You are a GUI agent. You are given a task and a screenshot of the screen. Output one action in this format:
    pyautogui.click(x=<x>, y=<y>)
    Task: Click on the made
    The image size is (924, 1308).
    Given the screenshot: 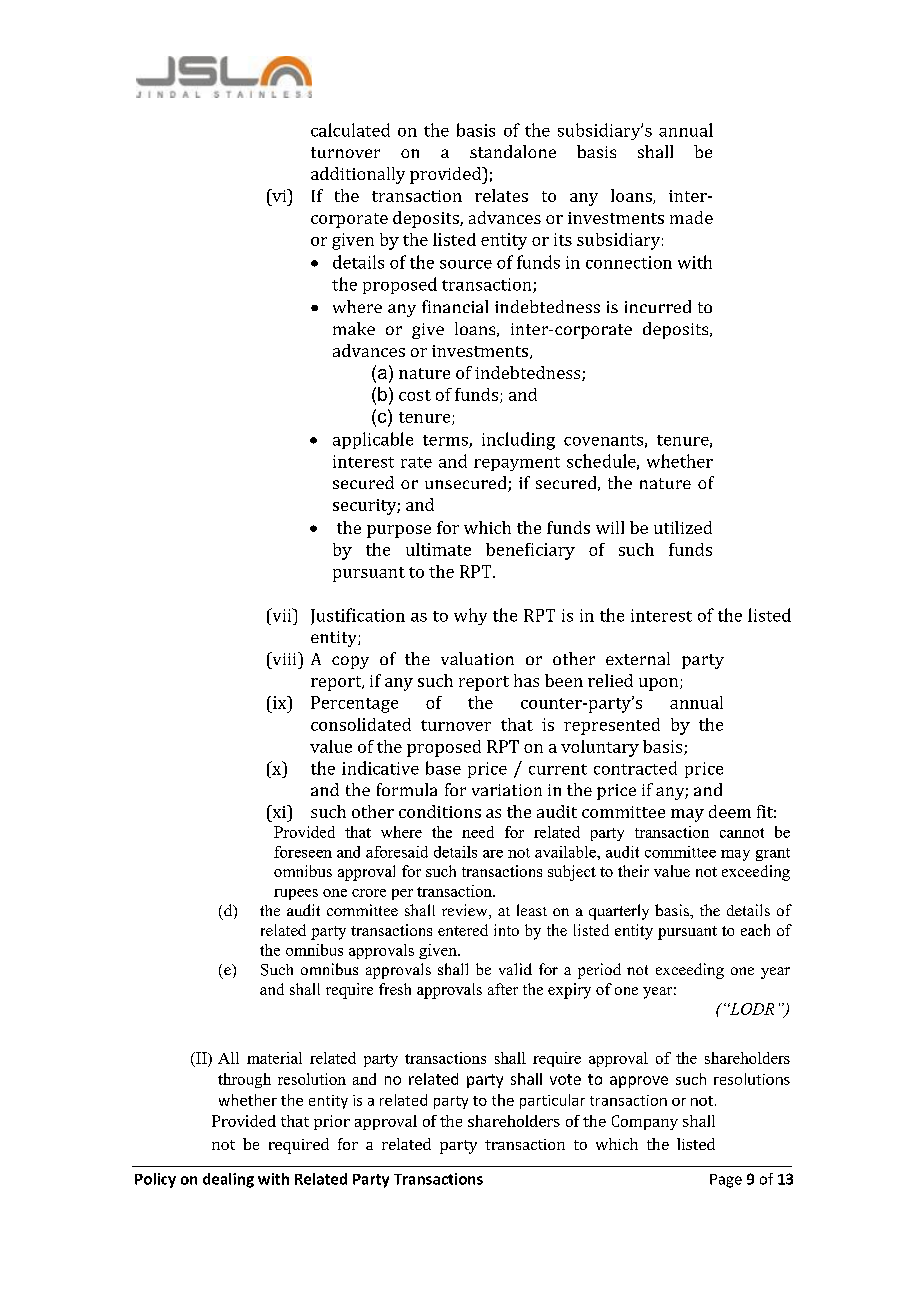 What is the action you would take?
    pyautogui.click(x=691, y=217)
